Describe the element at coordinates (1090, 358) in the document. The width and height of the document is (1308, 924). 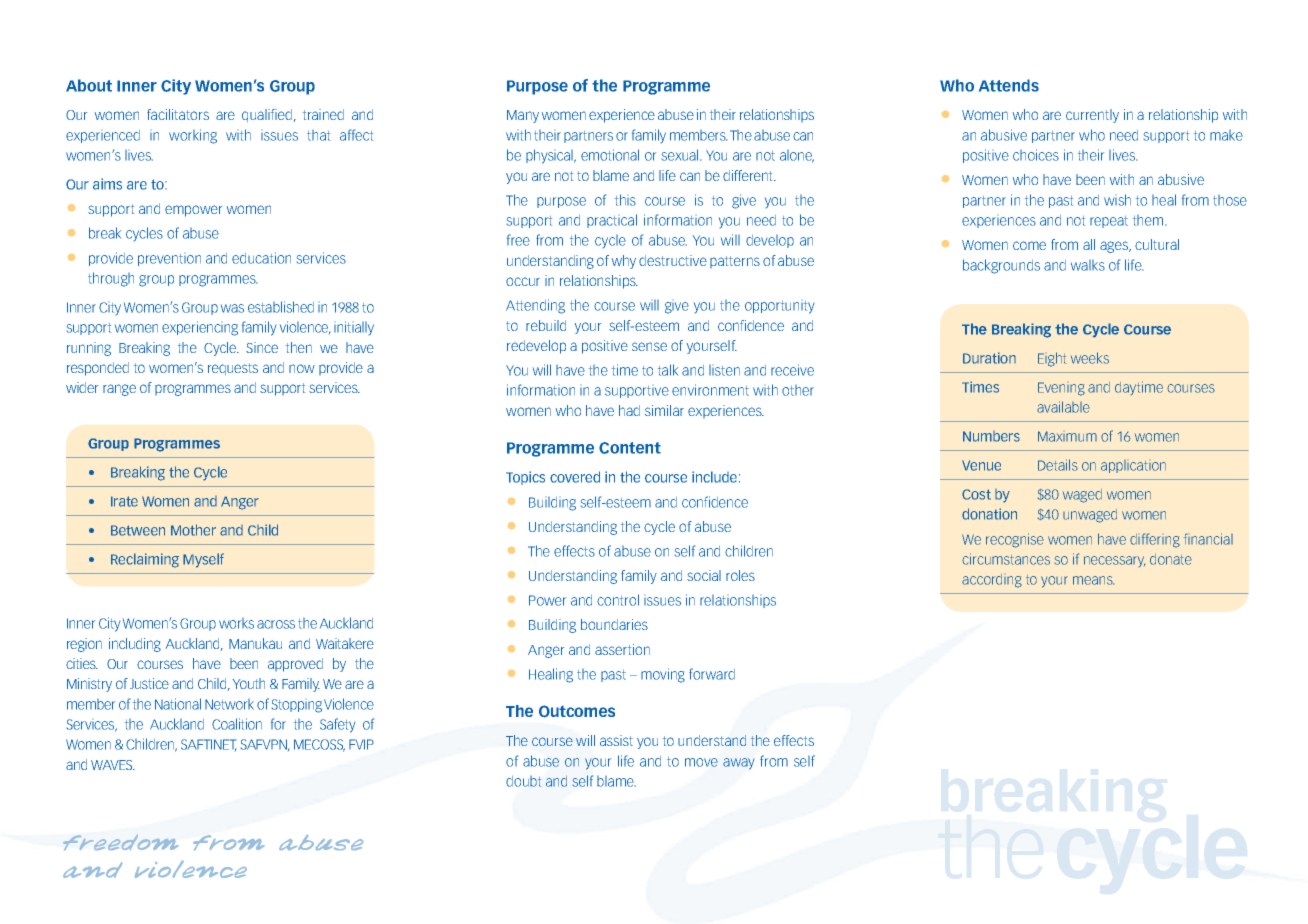
I see `weeks` at that location.
